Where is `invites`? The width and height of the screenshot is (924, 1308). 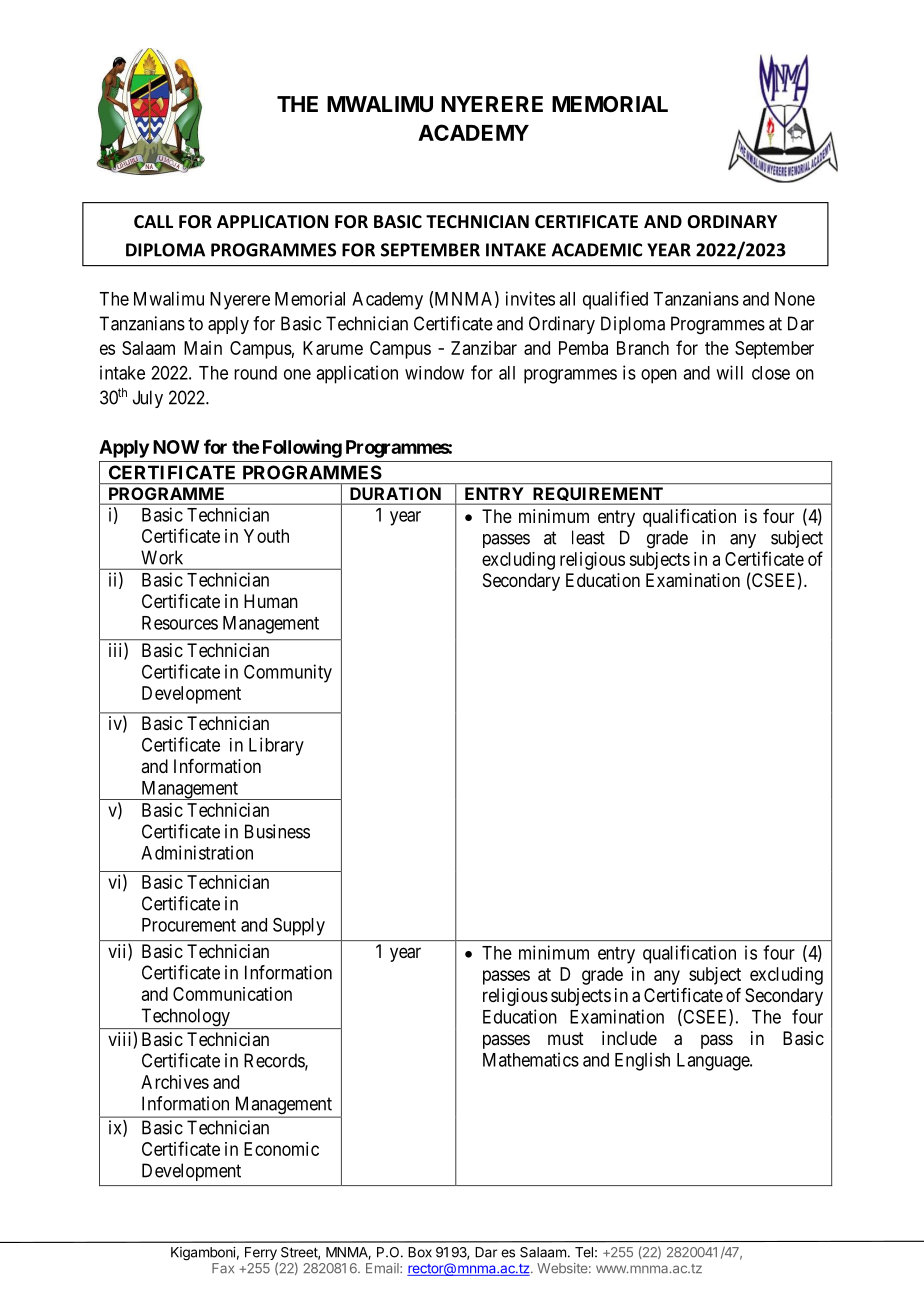
invites is located at coordinates (530, 298).
